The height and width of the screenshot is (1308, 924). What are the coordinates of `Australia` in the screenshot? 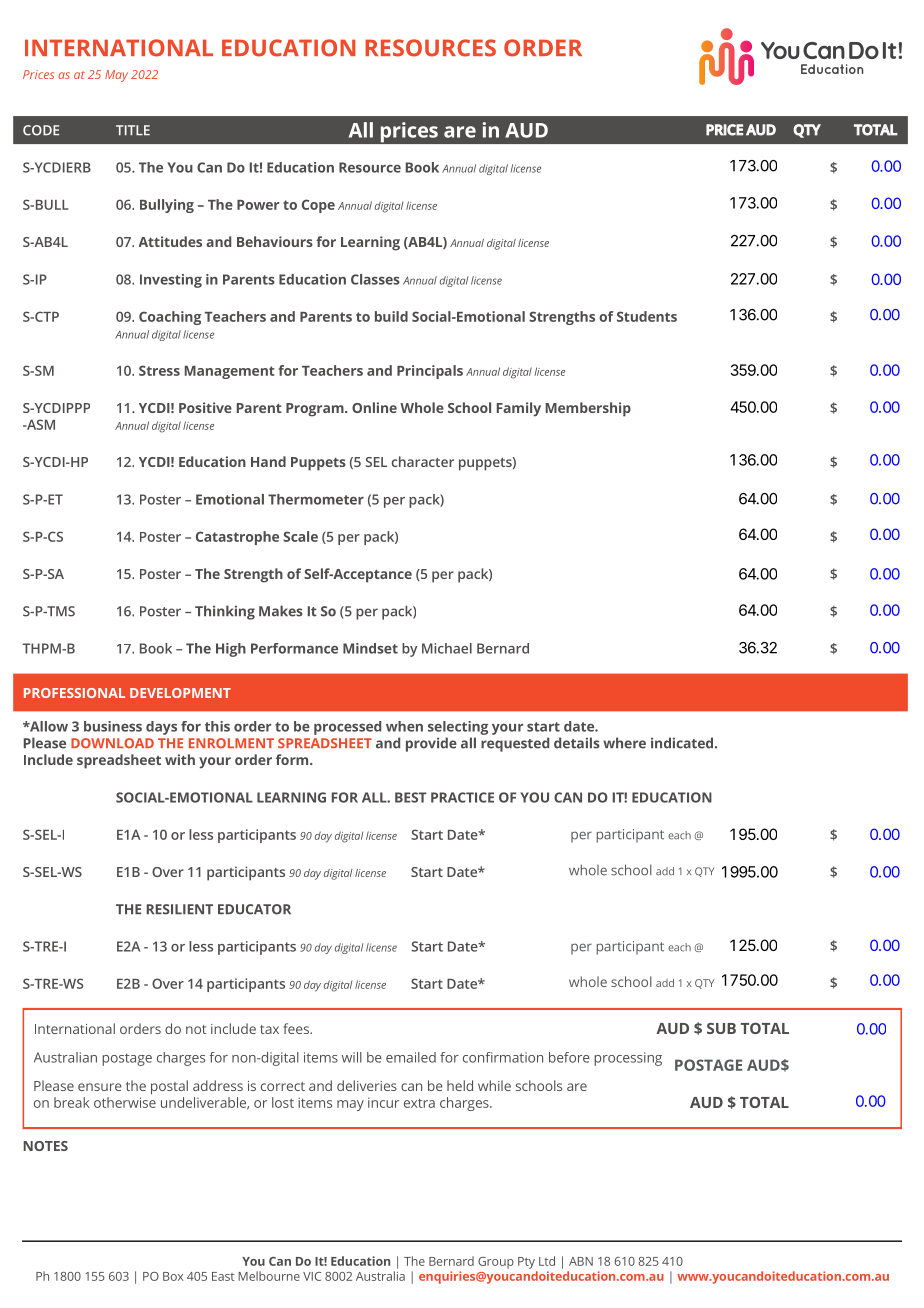 It's located at (380, 1276).
